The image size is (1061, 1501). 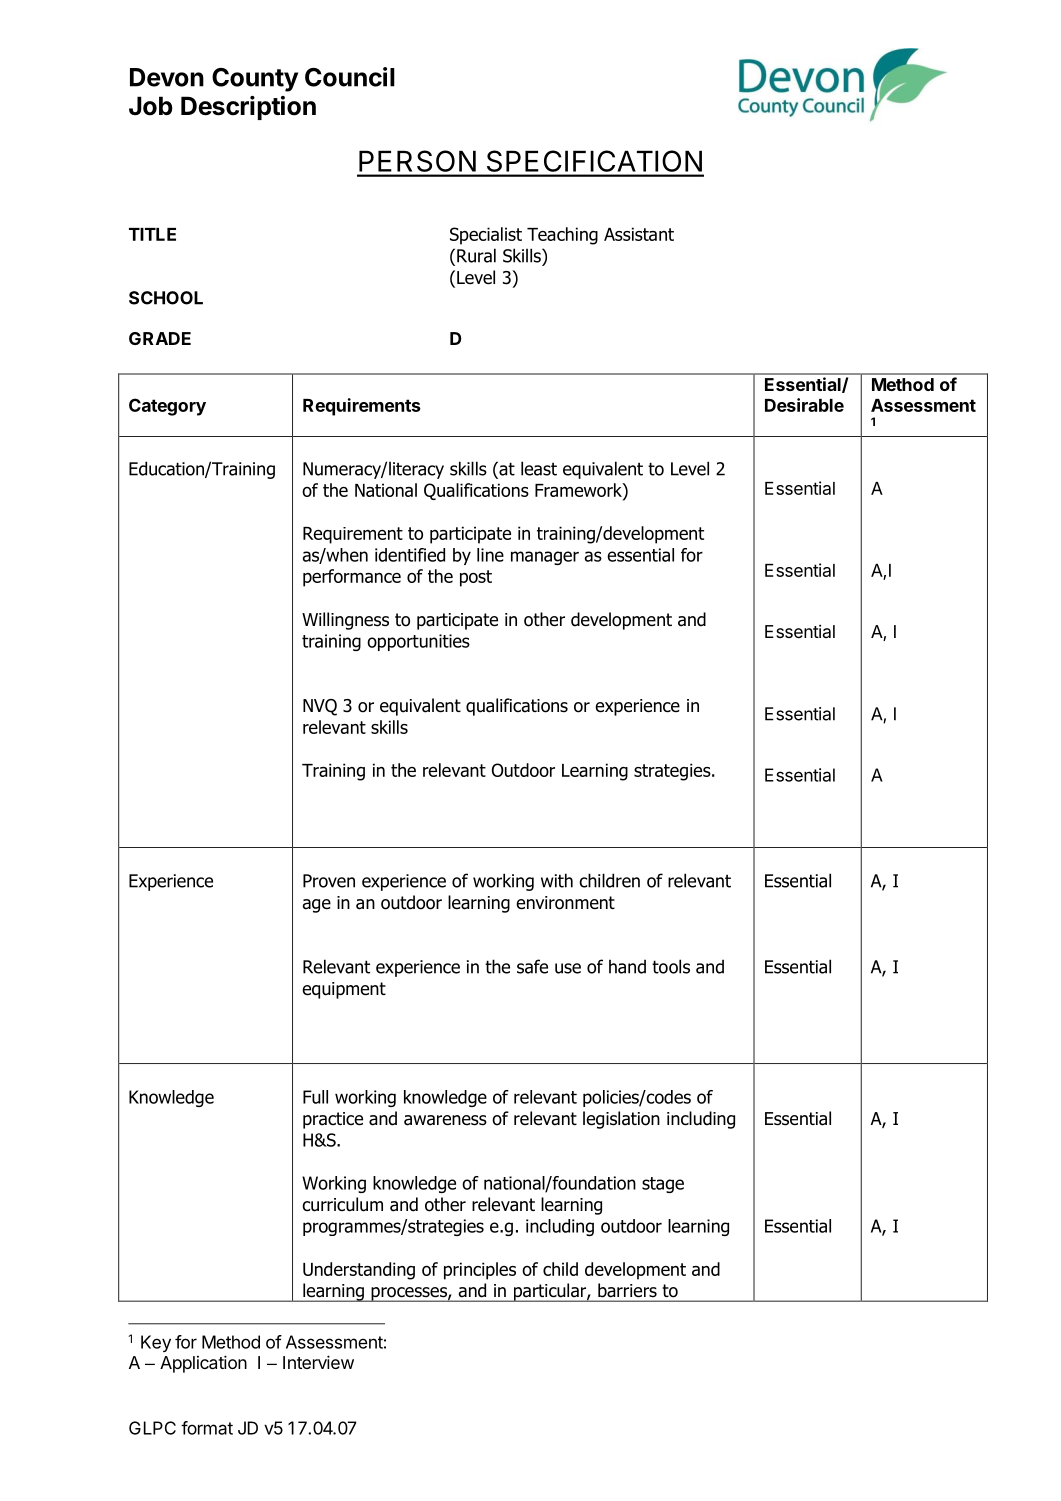 I want to click on Application, so click(x=203, y=1364).
